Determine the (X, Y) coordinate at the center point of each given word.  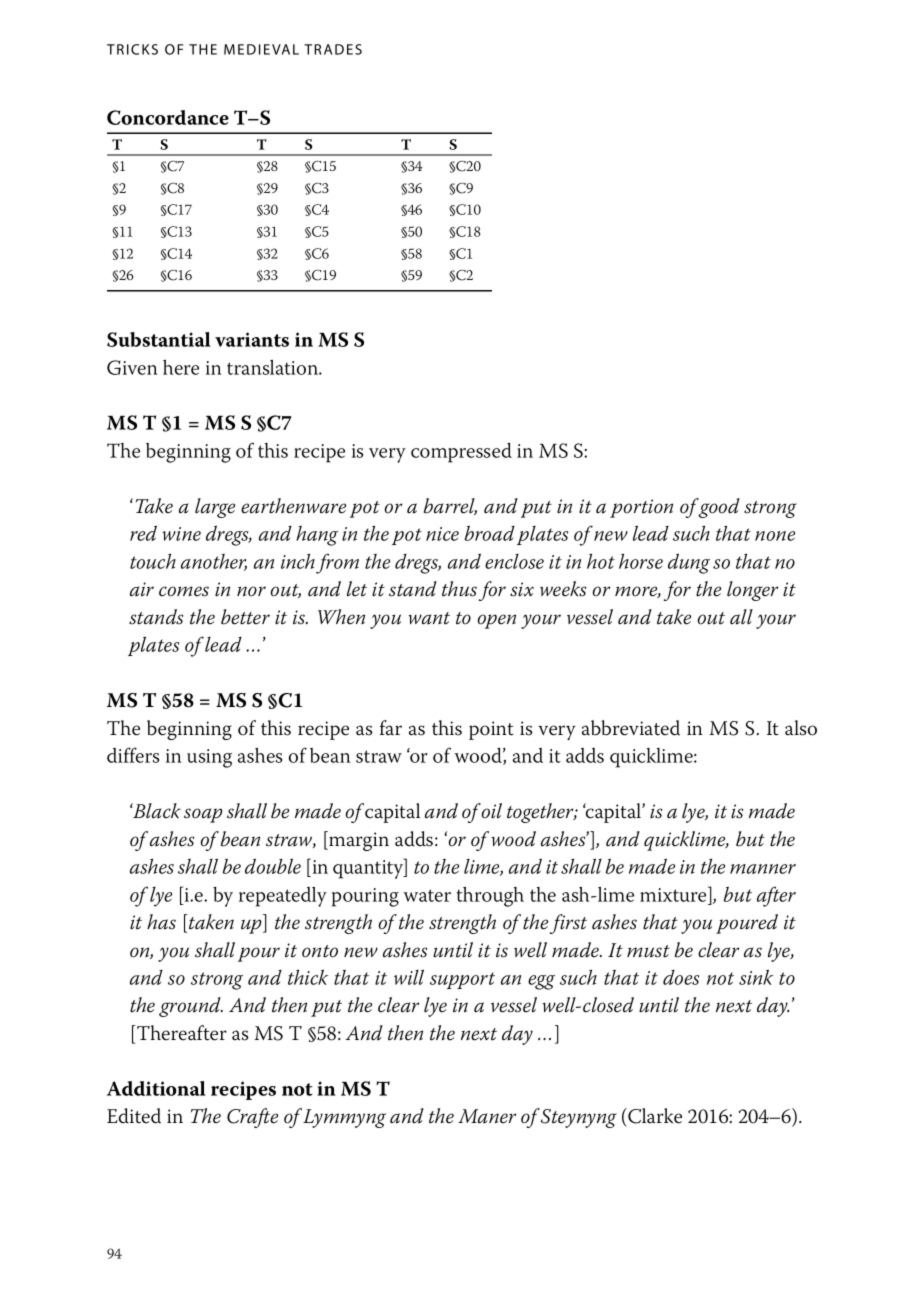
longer (752, 591)
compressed (461, 453)
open (496, 621)
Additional (156, 1088)
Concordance (168, 117)
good (719, 508)
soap (203, 815)
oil (491, 811)
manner (763, 869)
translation (274, 367)
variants (252, 339)
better (245, 617)
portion (641, 508)
